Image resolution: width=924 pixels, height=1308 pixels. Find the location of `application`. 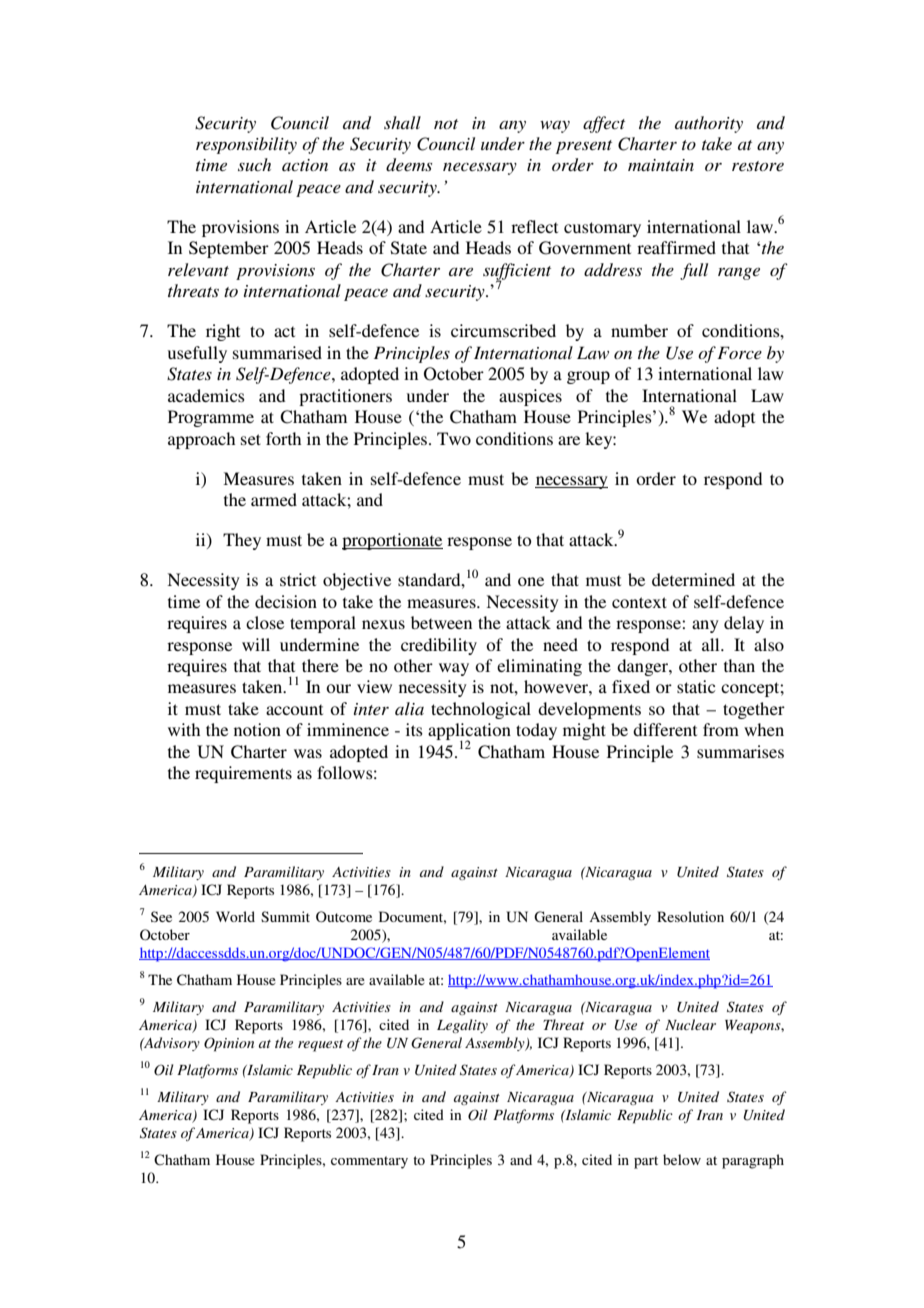

application is located at coordinates (469, 733).
